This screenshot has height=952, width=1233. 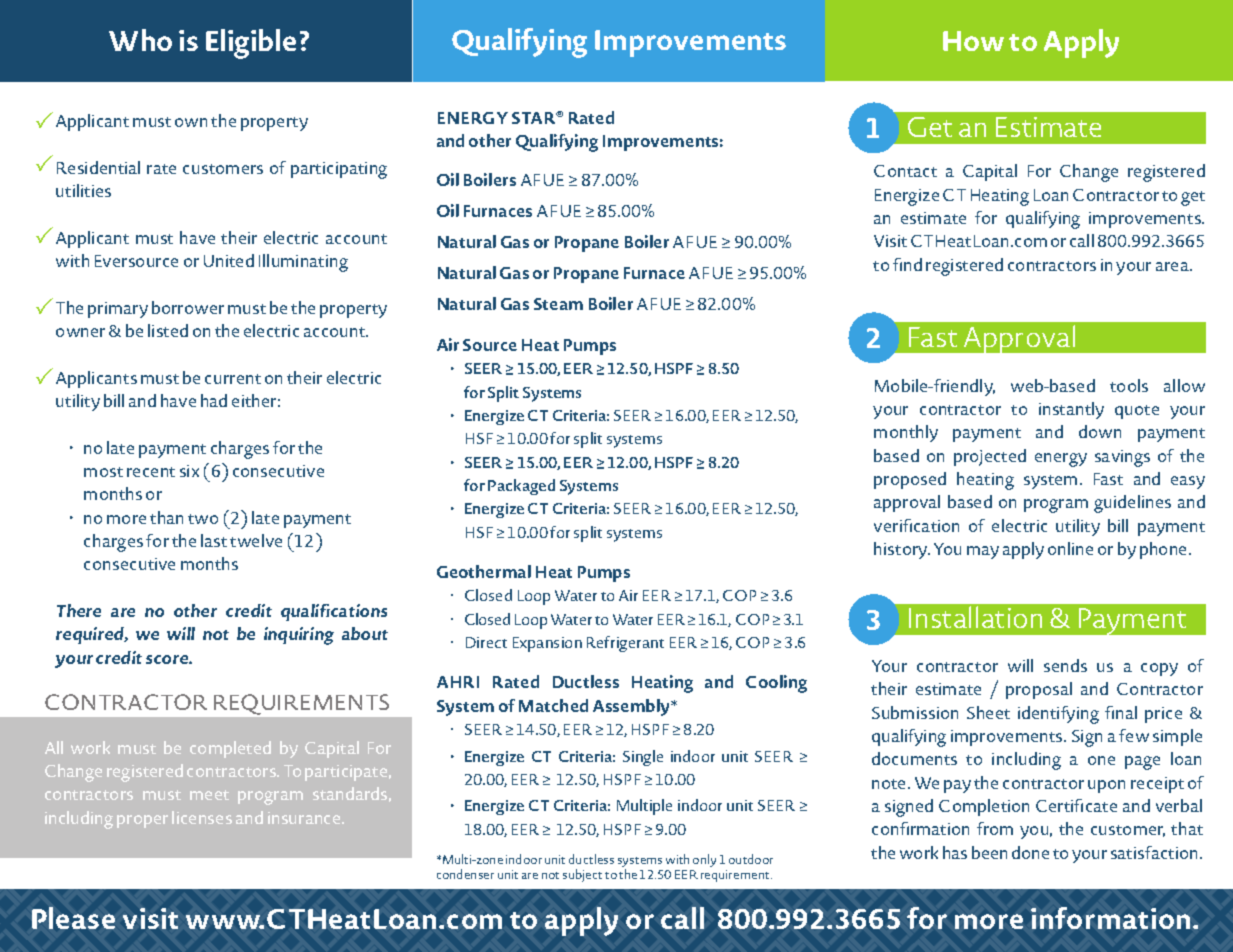 I want to click on last, so click(x=214, y=540).
